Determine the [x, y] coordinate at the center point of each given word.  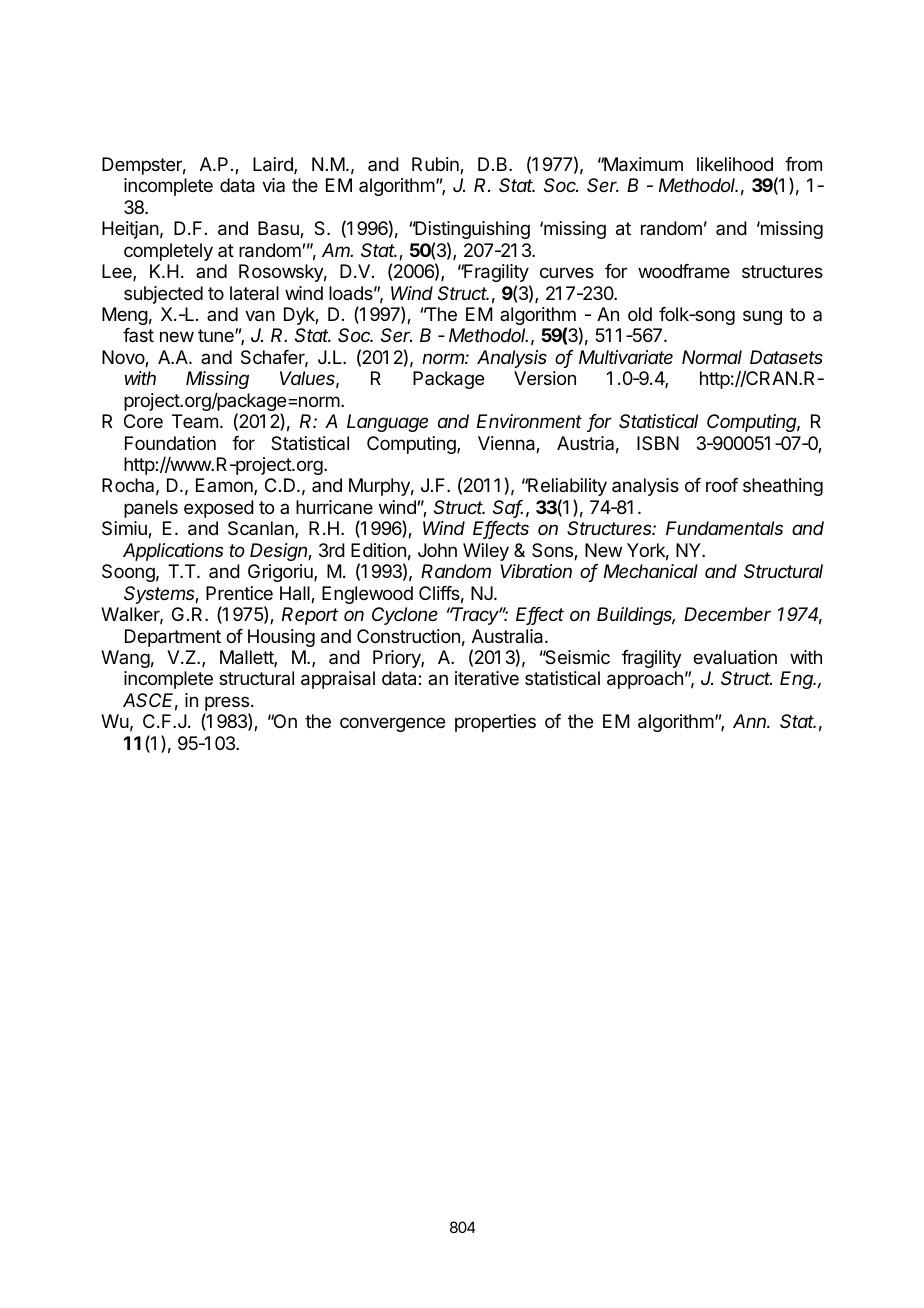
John [437, 550]
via [273, 185]
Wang [125, 659]
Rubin [436, 165]
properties [495, 723]
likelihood [735, 164]
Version [545, 378]
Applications [173, 552]
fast [138, 335]
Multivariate [626, 357]
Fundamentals [724, 528]
